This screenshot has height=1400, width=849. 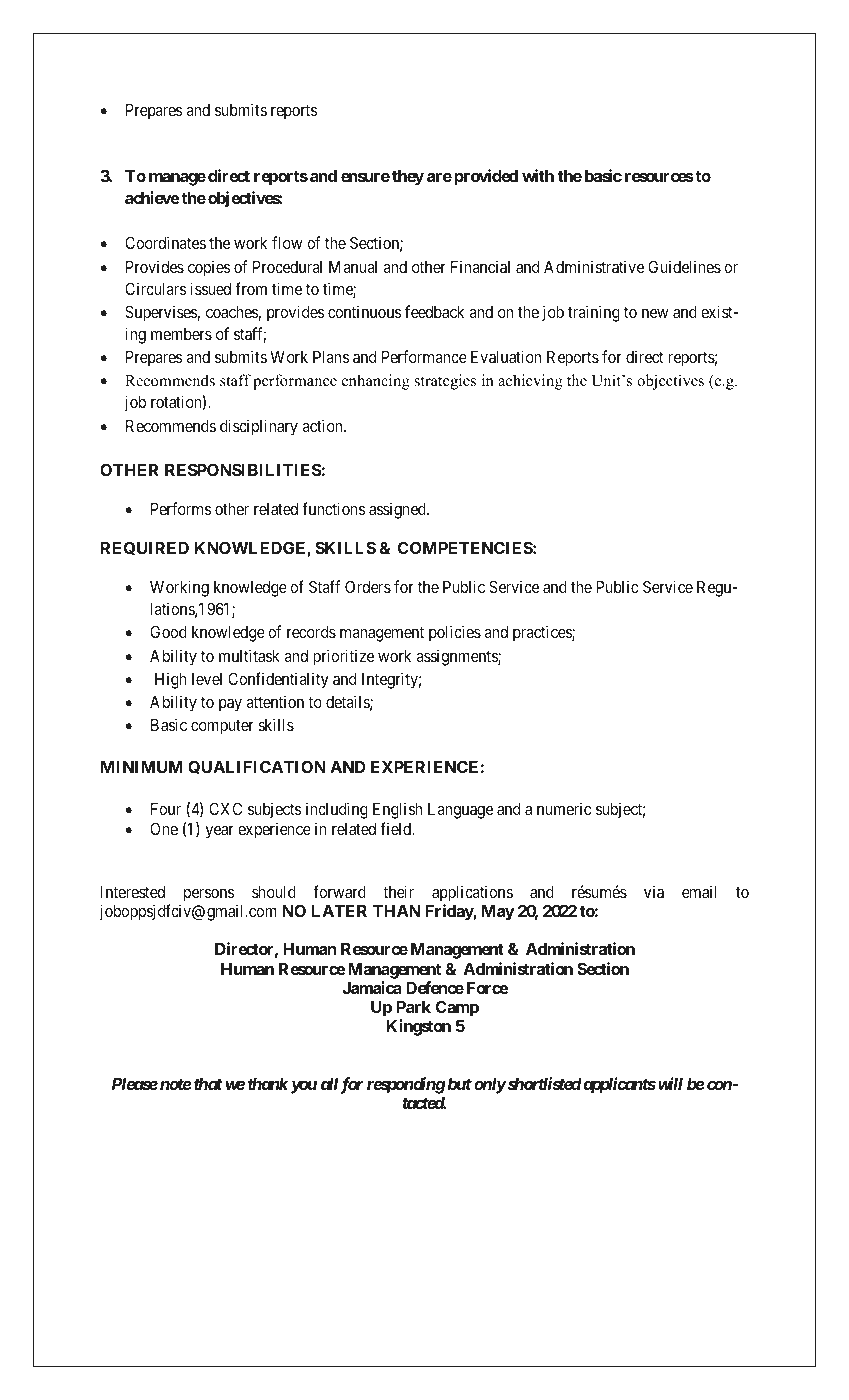 What do you see at coordinates (543, 633) in the screenshot?
I see `practices` at bounding box center [543, 633].
